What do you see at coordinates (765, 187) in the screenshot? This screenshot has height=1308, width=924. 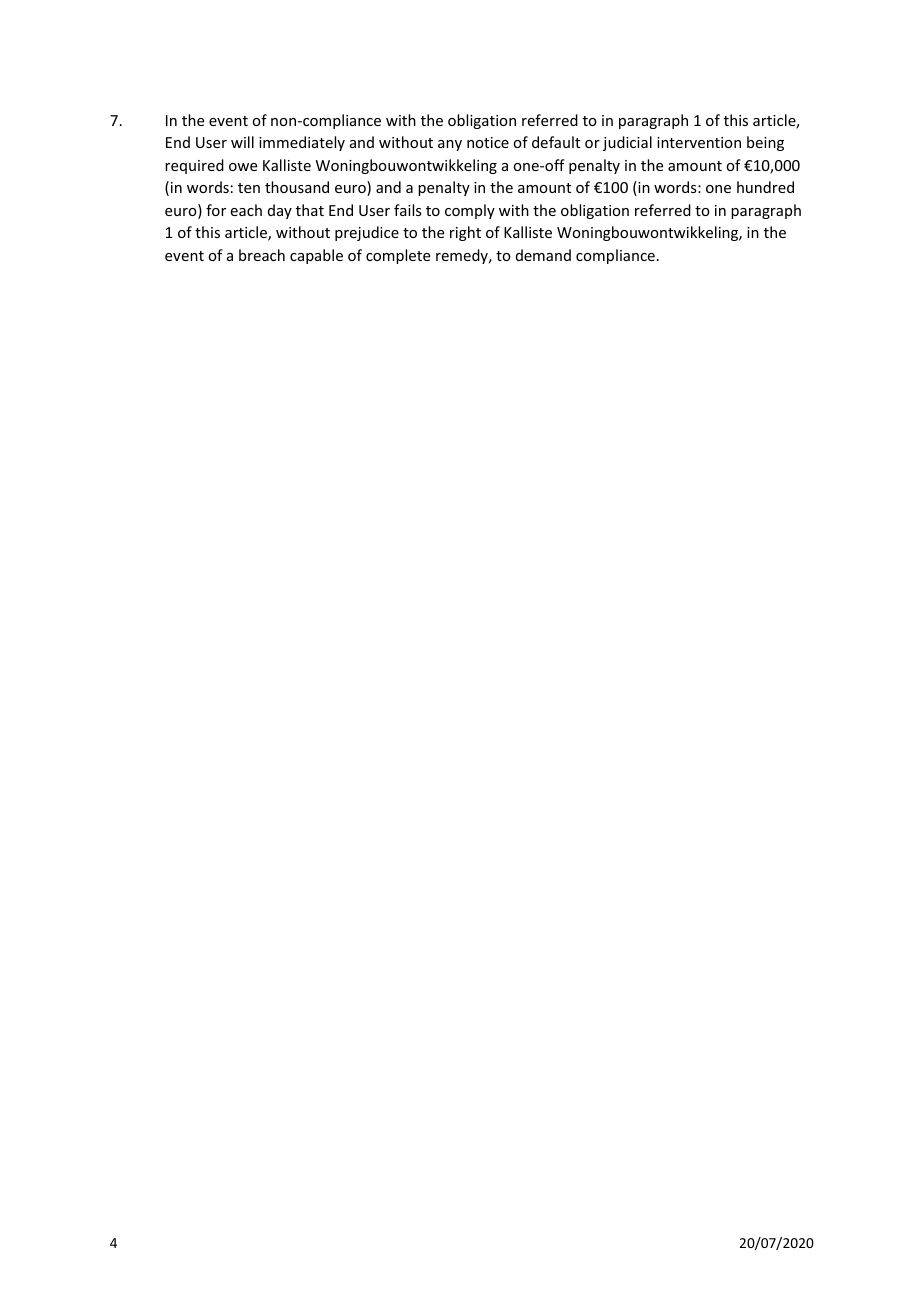 I see `hundred` at bounding box center [765, 187].
